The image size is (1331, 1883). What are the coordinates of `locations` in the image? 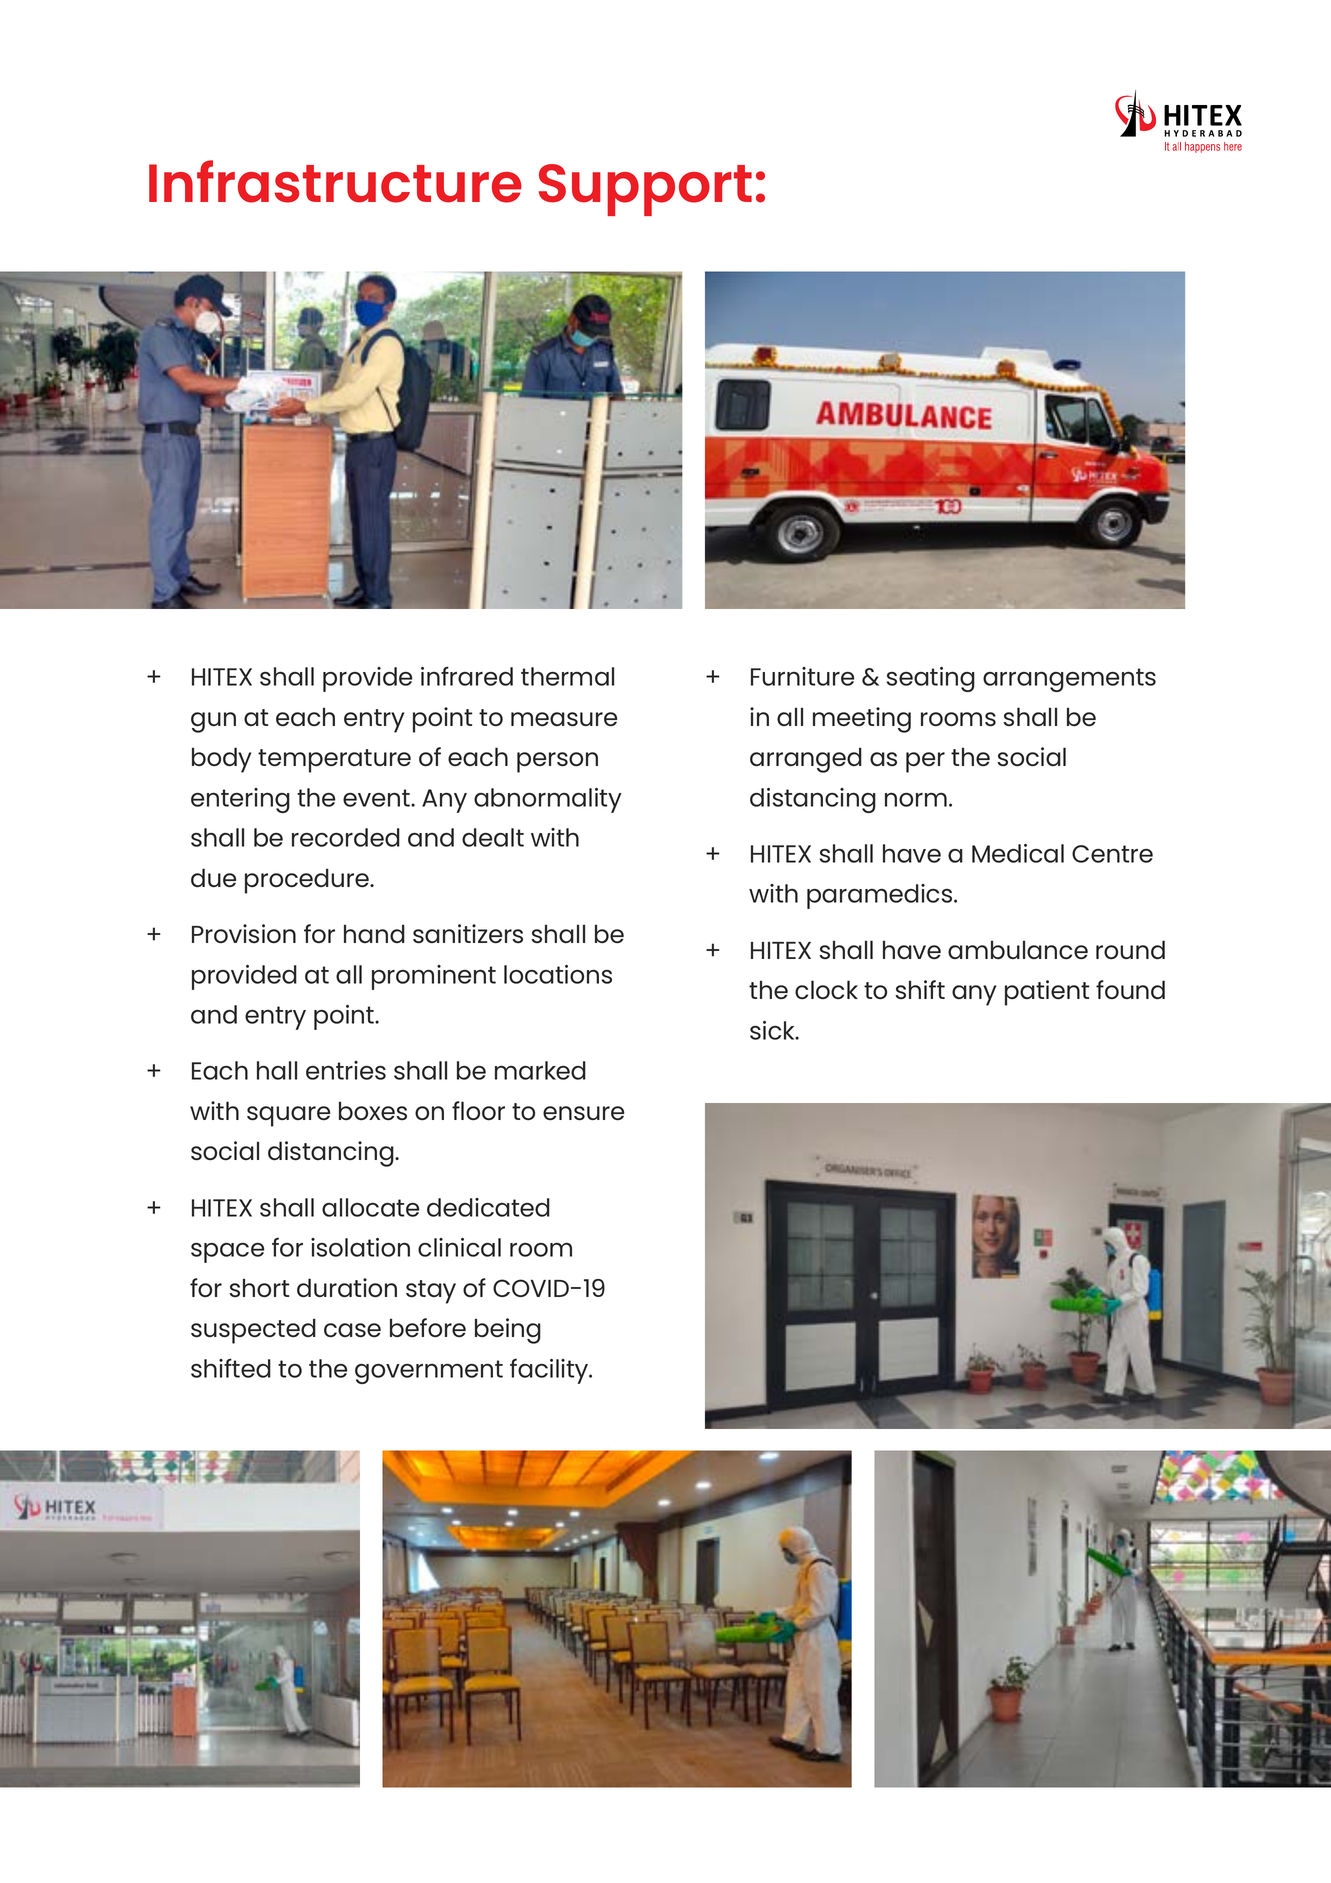 It's located at (558, 974).
